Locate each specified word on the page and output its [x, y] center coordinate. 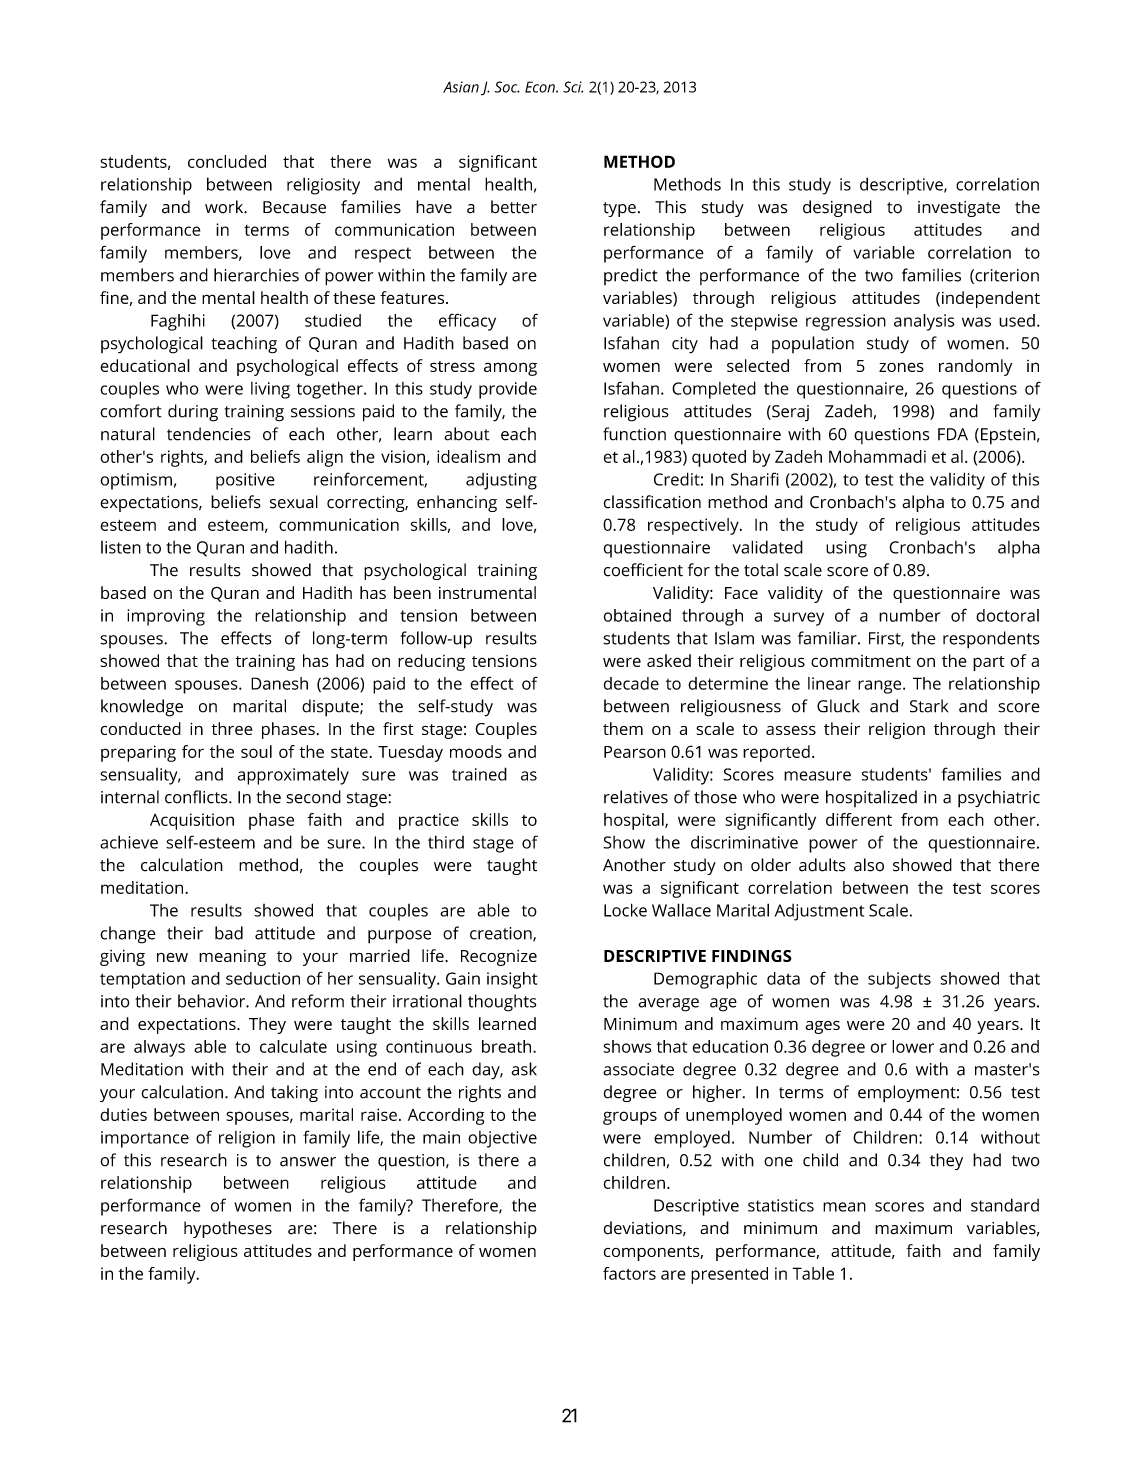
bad [229, 933]
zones [901, 367]
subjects [899, 980]
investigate [959, 209]
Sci [573, 87]
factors [629, 1273]
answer [308, 1162]
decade [631, 683]
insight [512, 980]
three [232, 728]
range [881, 687]
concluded [227, 161]
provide [508, 390]
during [193, 413]
